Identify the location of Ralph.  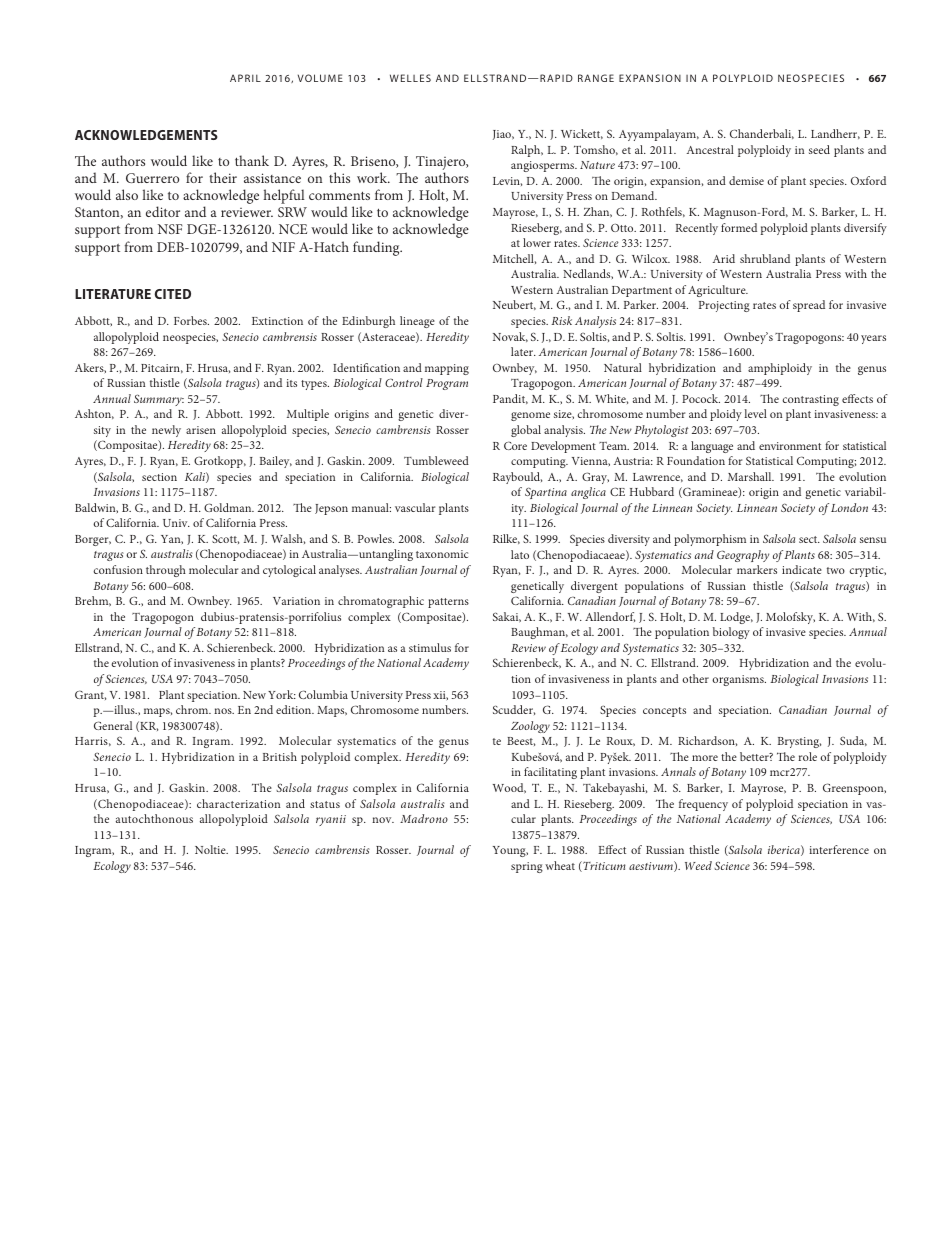
(527, 151).
